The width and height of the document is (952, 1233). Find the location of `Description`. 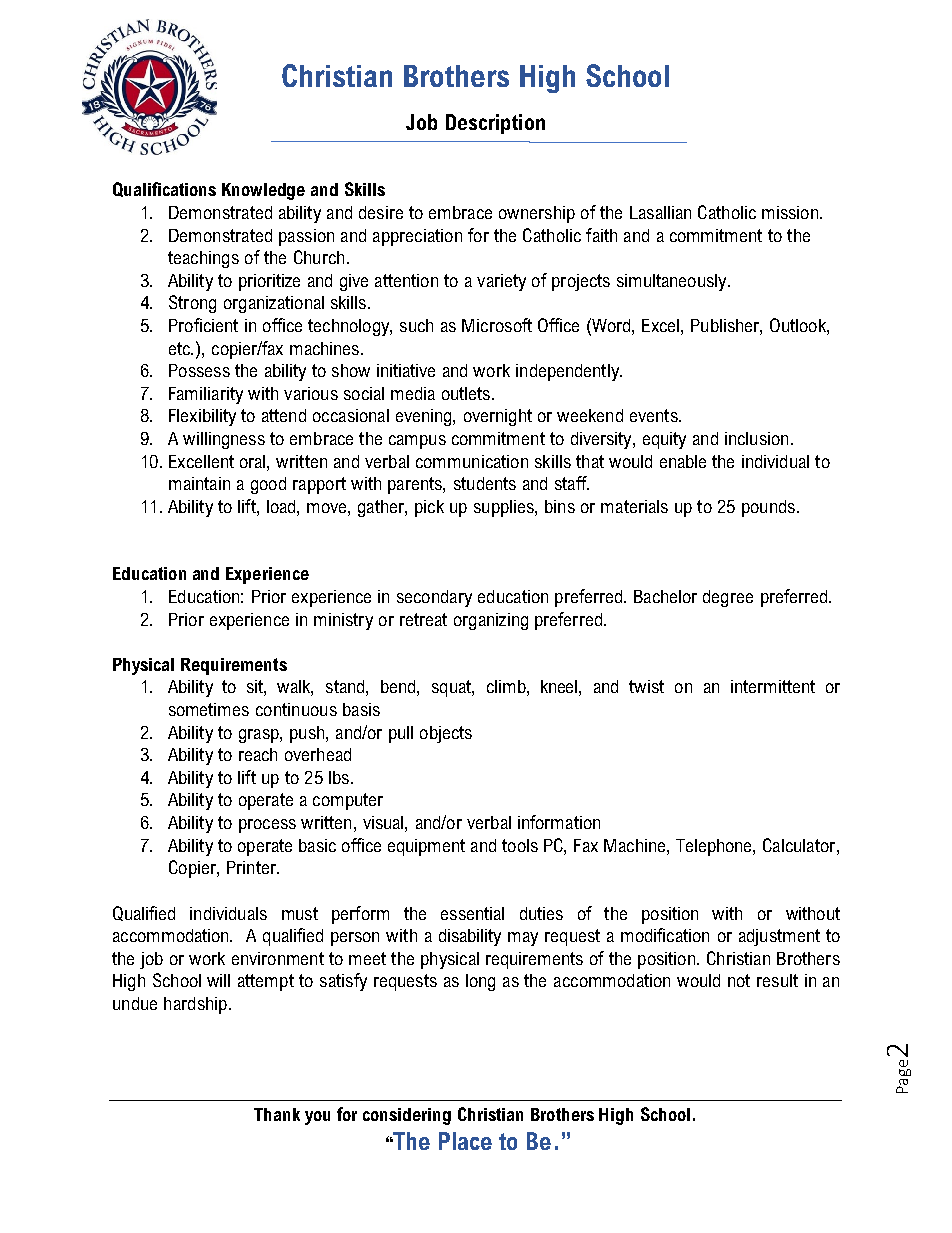

Description is located at coordinates (495, 124).
